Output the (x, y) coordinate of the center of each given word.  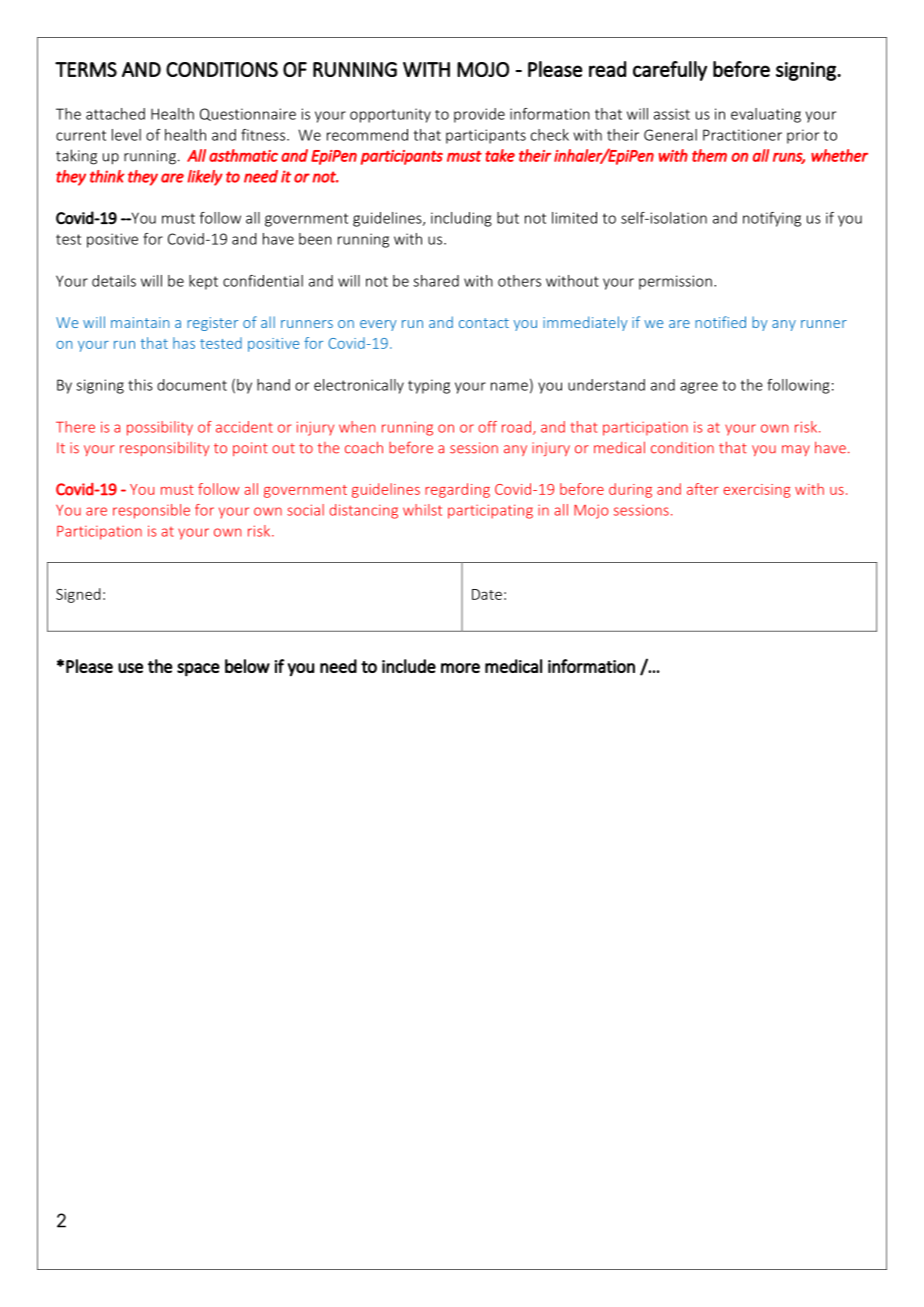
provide (479, 115)
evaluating (766, 115)
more (460, 668)
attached (115, 114)
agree (699, 388)
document (192, 385)
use (130, 668)
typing (429, 386)
